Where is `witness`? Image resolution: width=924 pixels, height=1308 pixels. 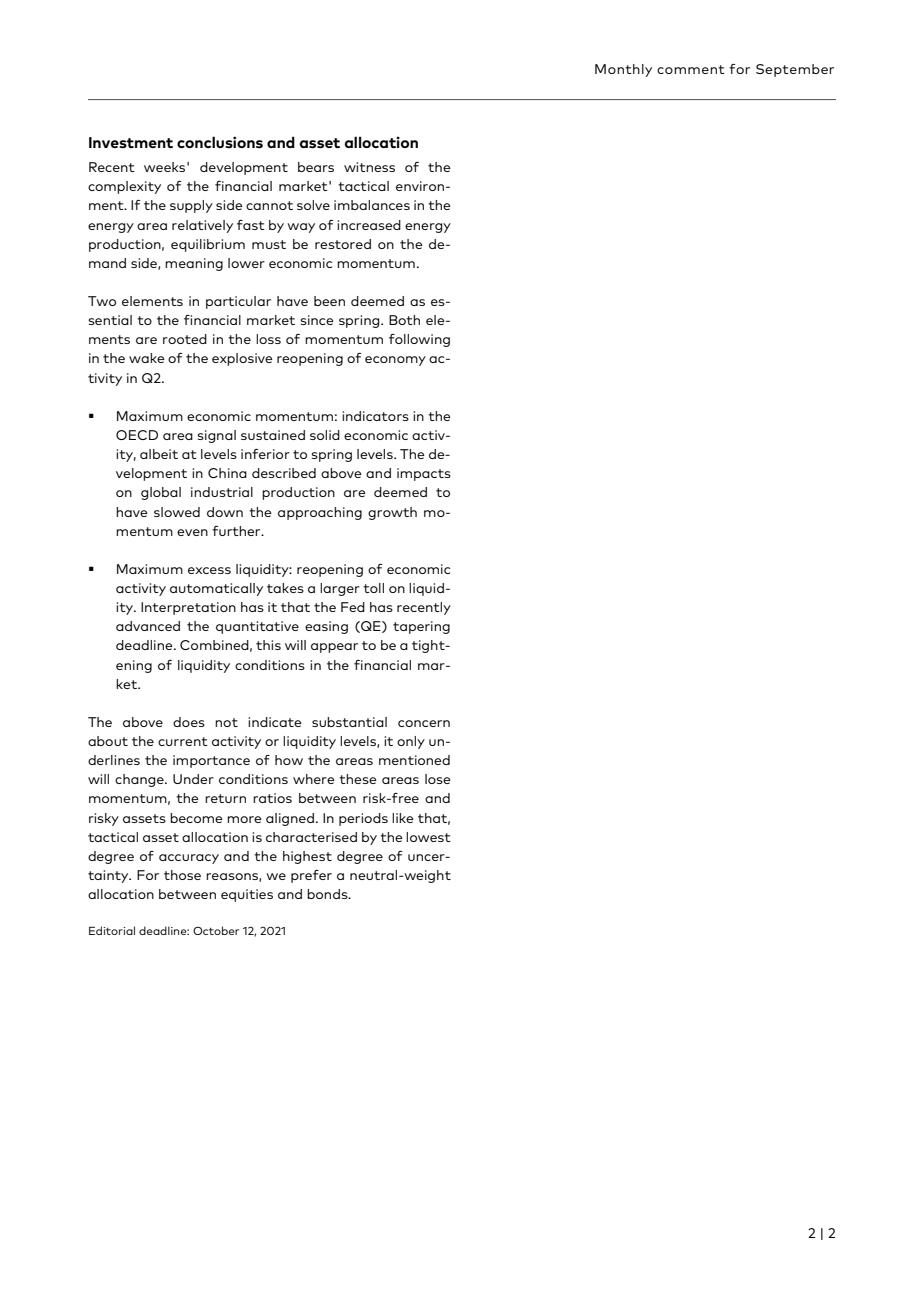
witness is located at coordinates (369, 167).
